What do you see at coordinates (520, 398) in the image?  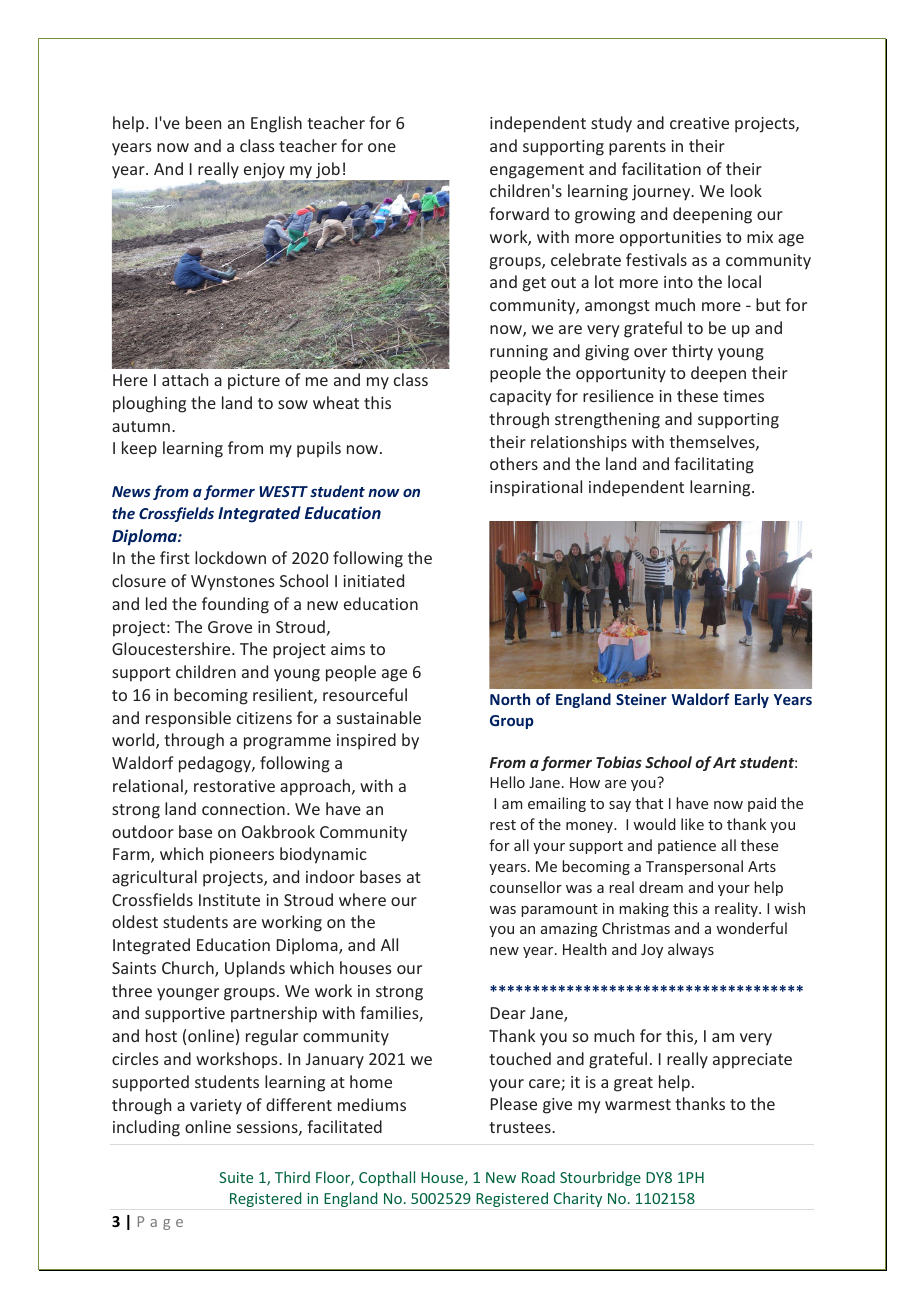 I see `capacity` at bounding box center [520, 398].
